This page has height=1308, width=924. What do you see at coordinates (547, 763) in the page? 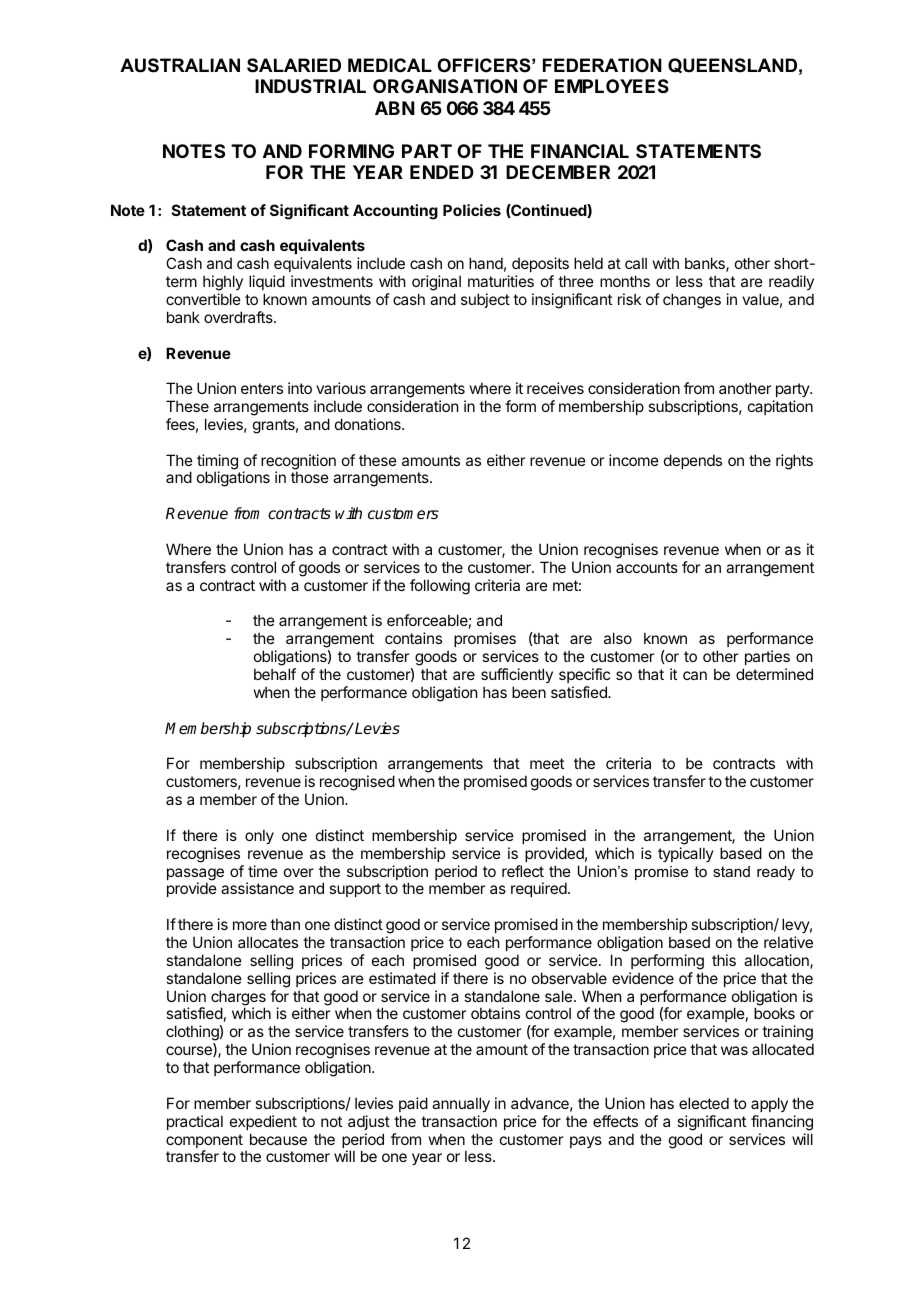
I see `meet` at bounding box center [547, 763].
